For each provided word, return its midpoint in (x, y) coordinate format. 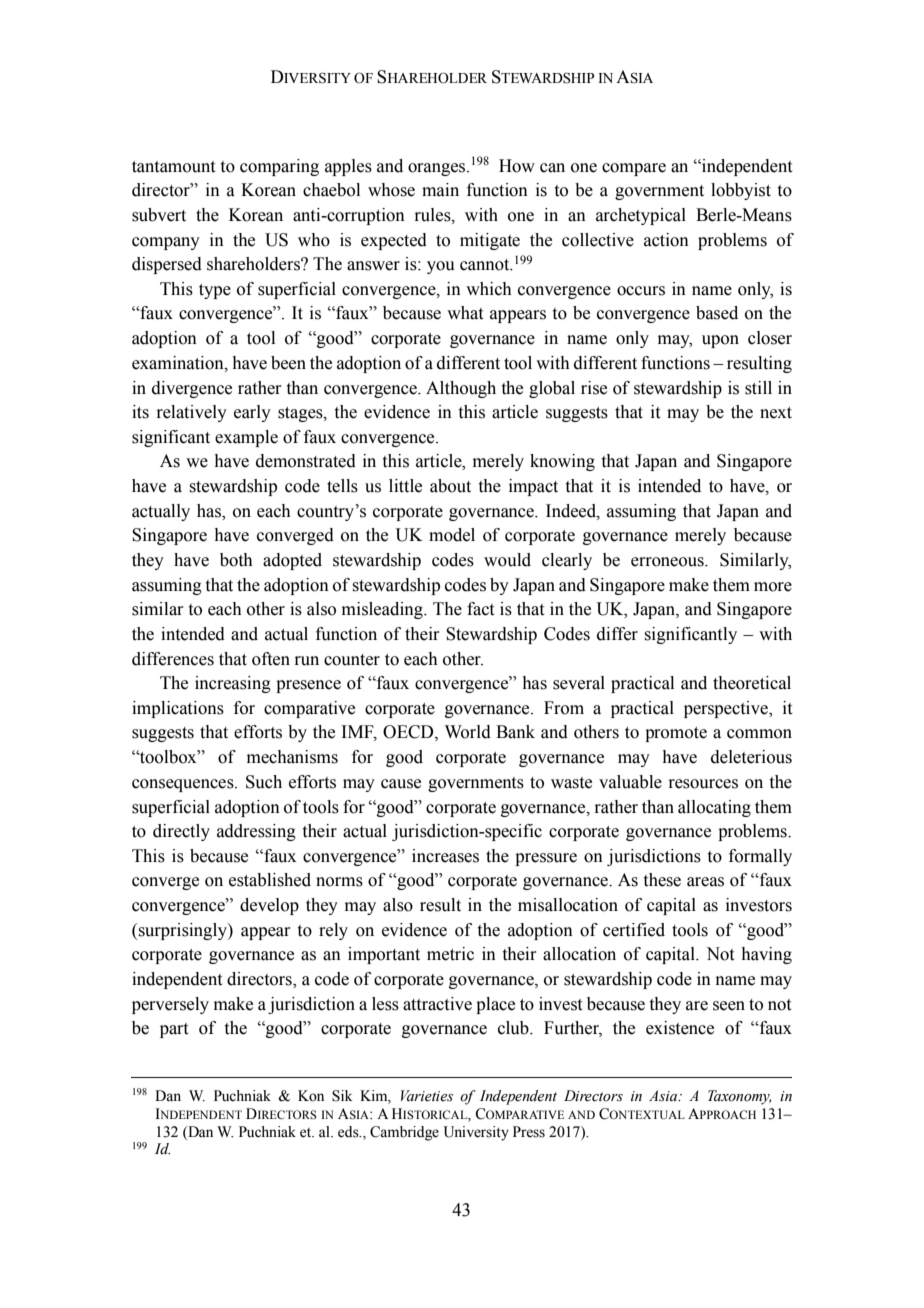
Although (461, 389)
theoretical (752, 683)
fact (480, 609)
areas (705, 882)
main (440, 190)
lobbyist (741, 191)
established (270, 880)
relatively (191, 413)
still (758, 388)
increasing (233, 684)
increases (445, 856)
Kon (311, 1096)
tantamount (173, 167)
